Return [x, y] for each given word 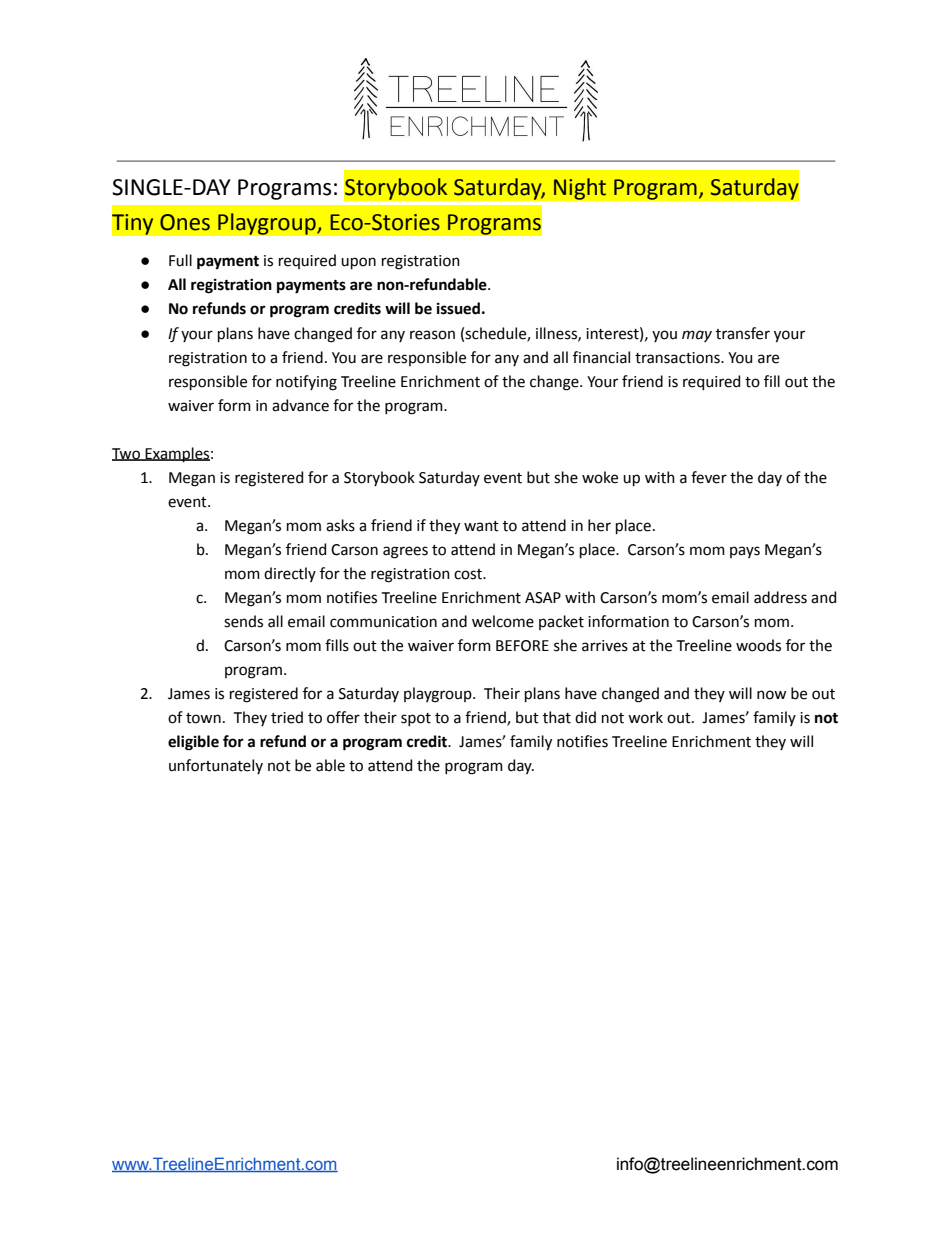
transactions [678, 358]
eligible [193, 743]
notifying [306, 383]
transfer [743, 333]
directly [290, 574]
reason [432, 335]
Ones [185, 222]
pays [745, 552]
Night [580, 189]
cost [469, 574]
